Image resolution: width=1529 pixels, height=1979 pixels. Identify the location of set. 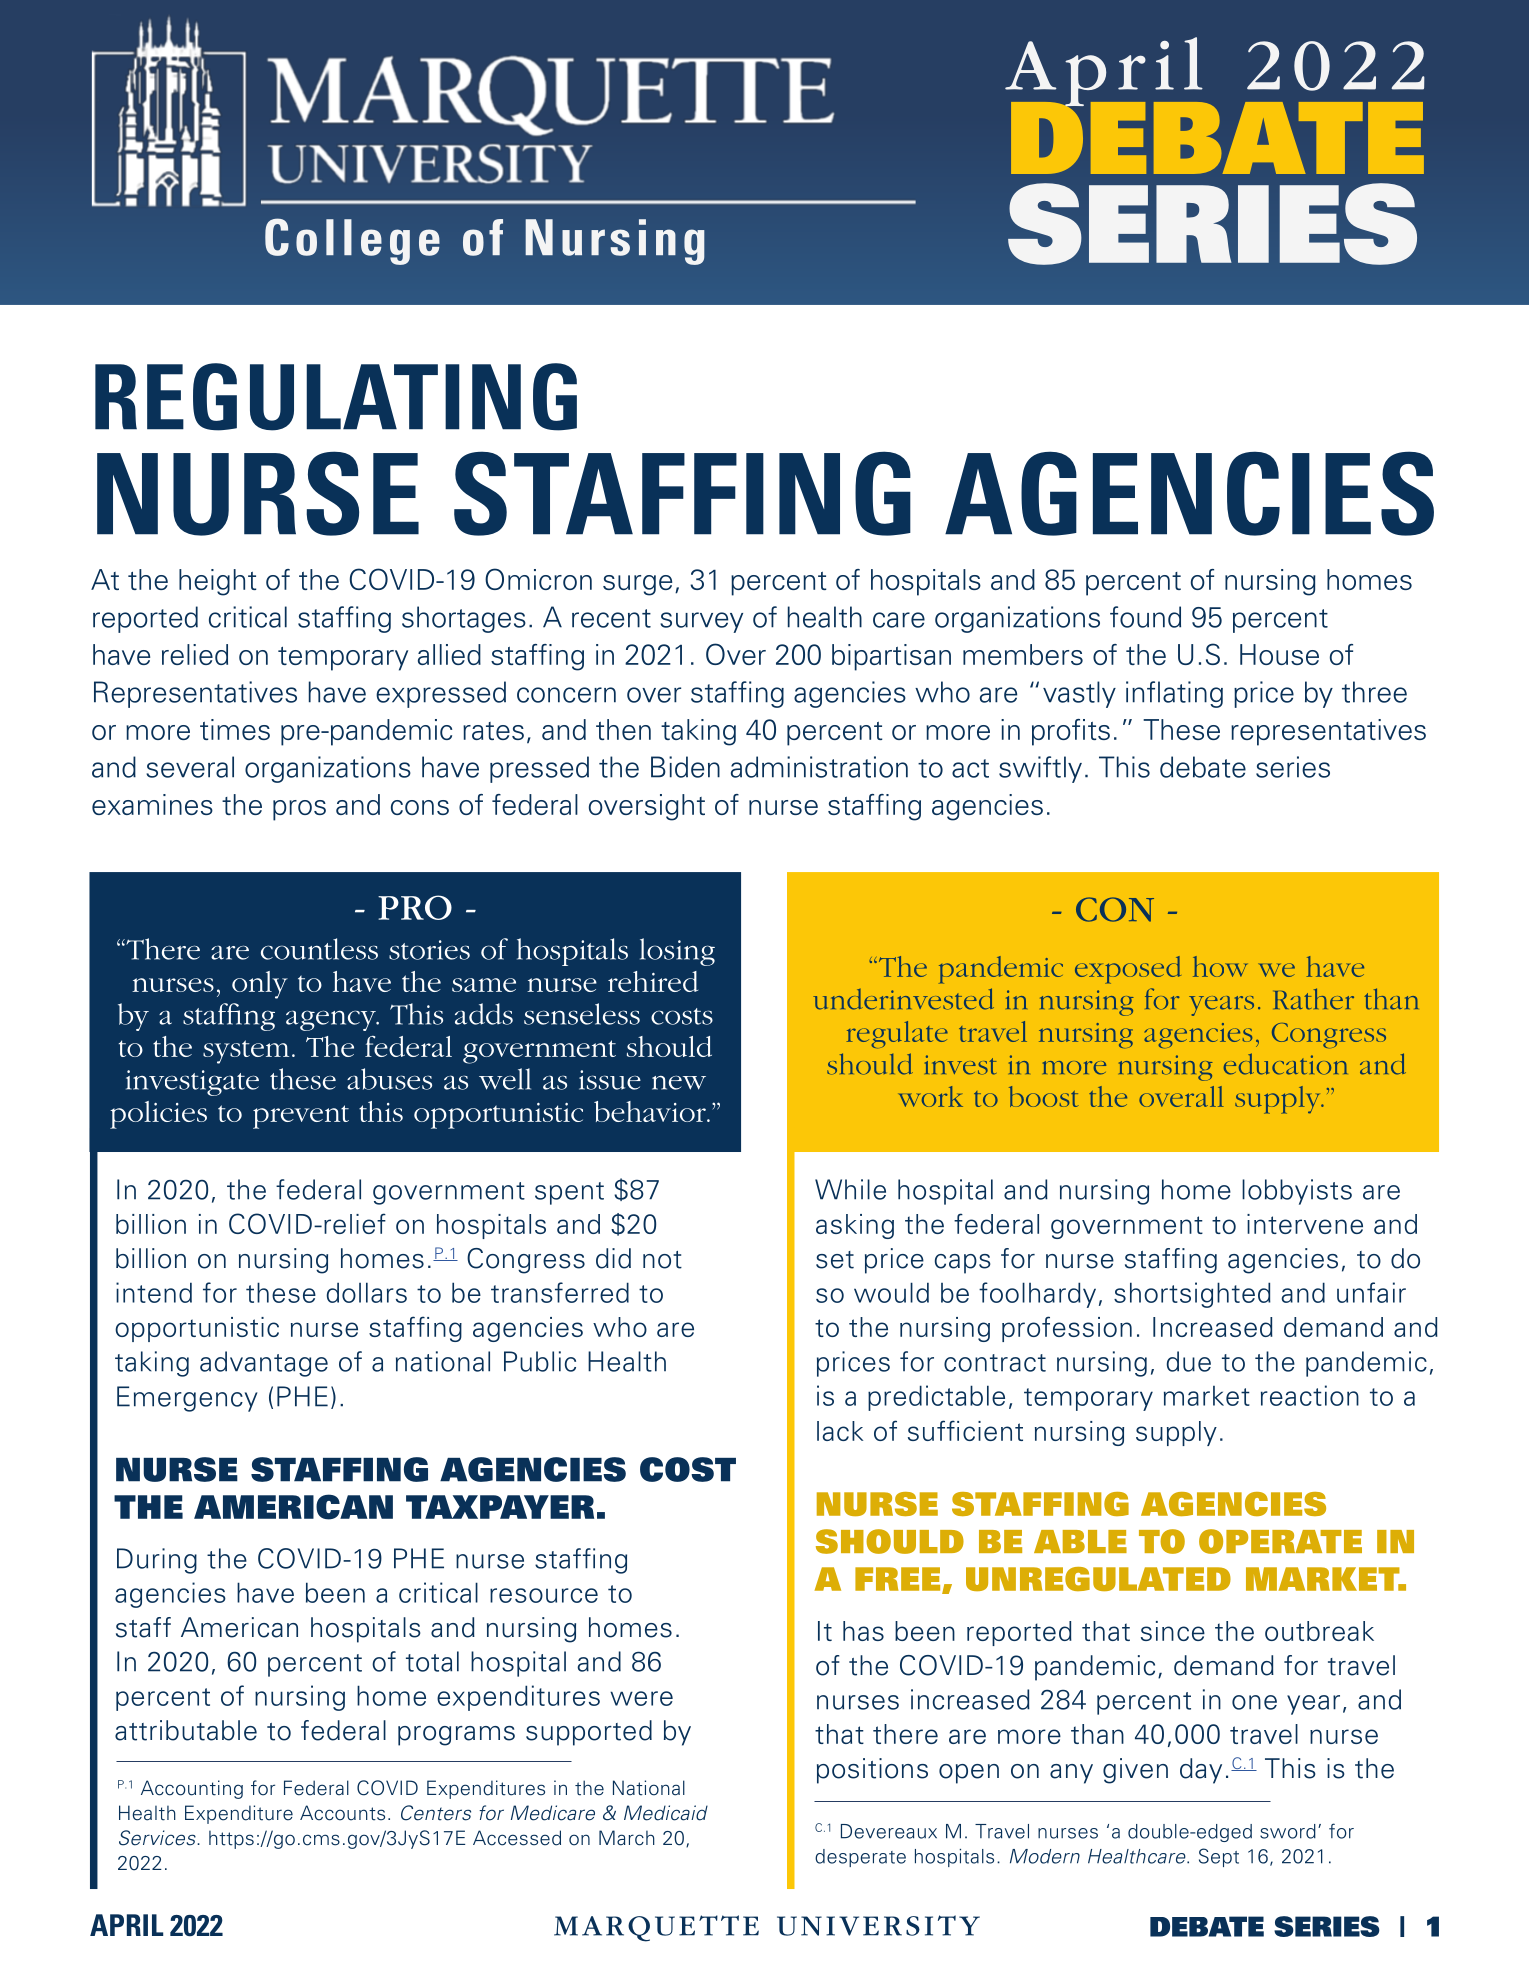
(835, 1260).
